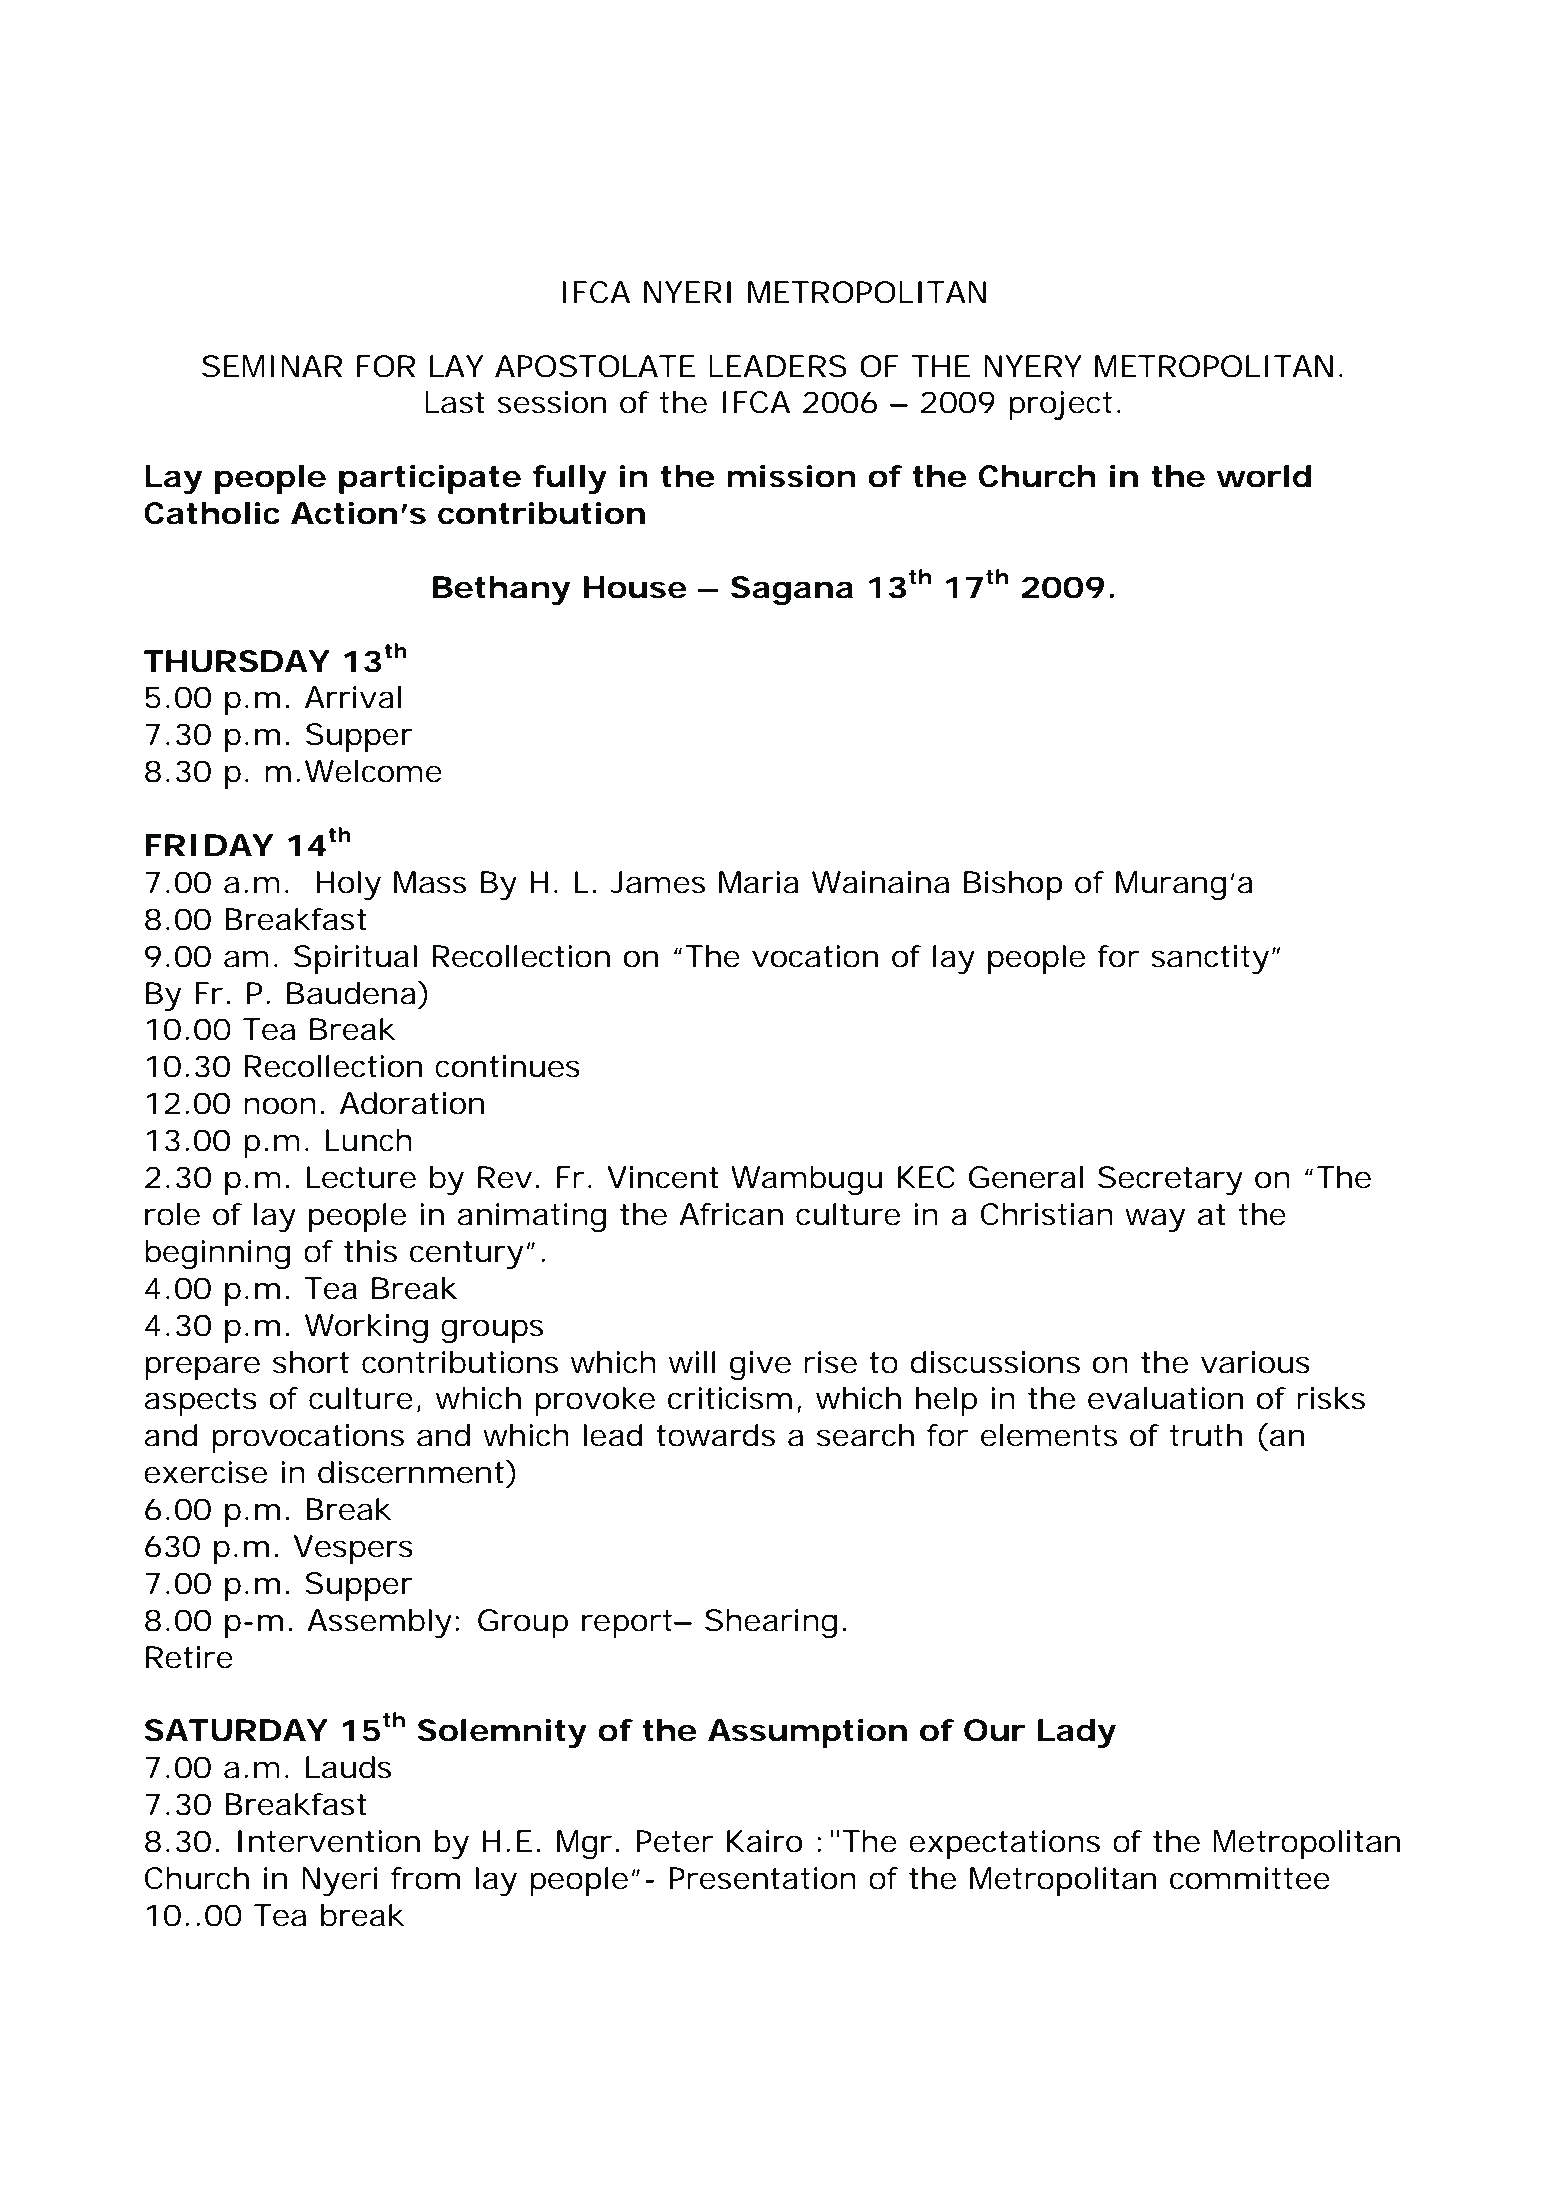 The width and height of the image is (1548, 2190). What do you see at coordinates (280, 1106) in the image?
I see `noon` at bounding box center [280, 1106].
